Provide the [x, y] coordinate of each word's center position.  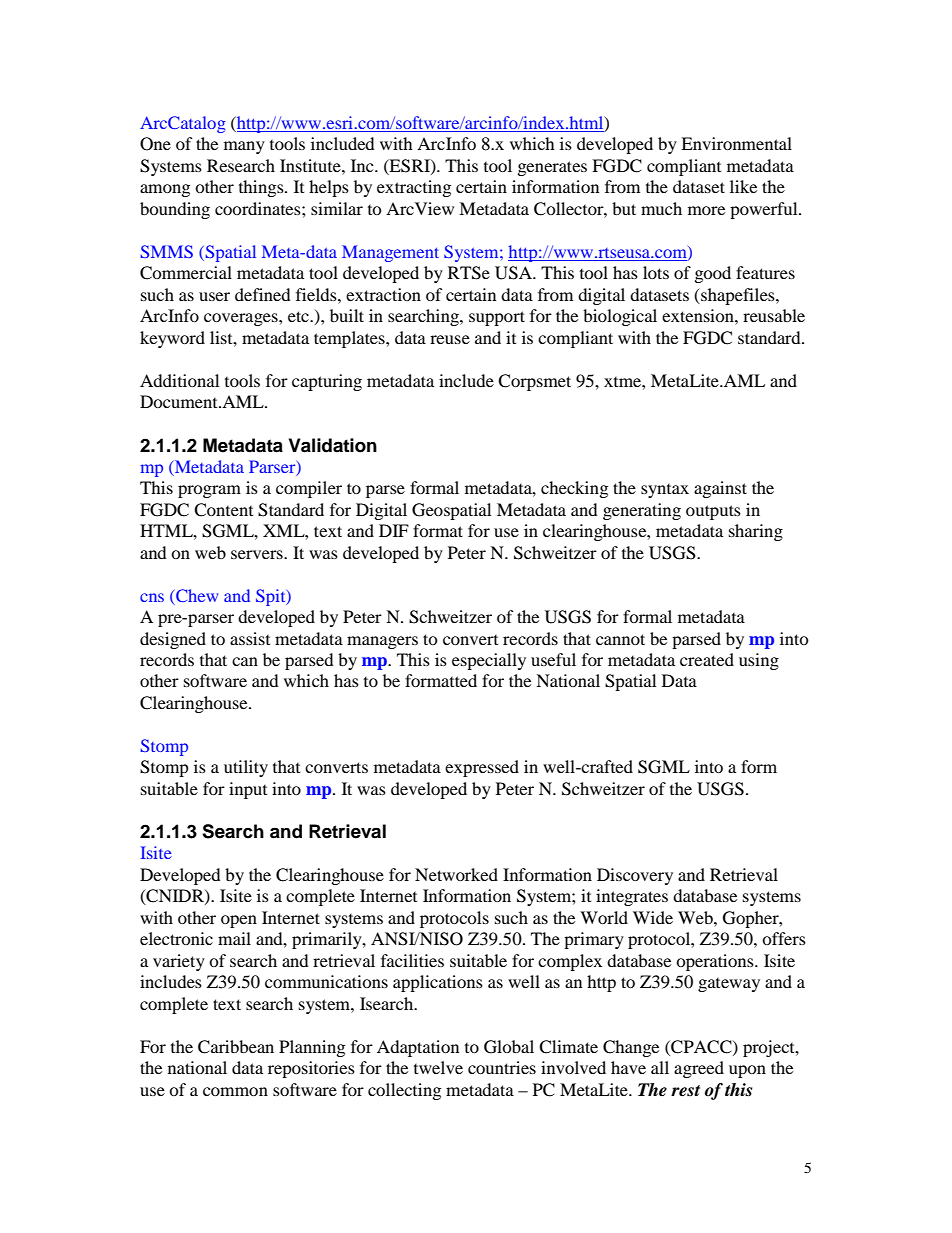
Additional [179, 380]
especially [489, 661]
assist [250, 638]
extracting [414, 188]
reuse [450, 339]
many [244, 147]
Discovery [635, 876]
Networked [456, 874]
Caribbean [236, 1047]
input [248, 790]
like [743, 186]
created [707, 659]
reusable [774, 315]
